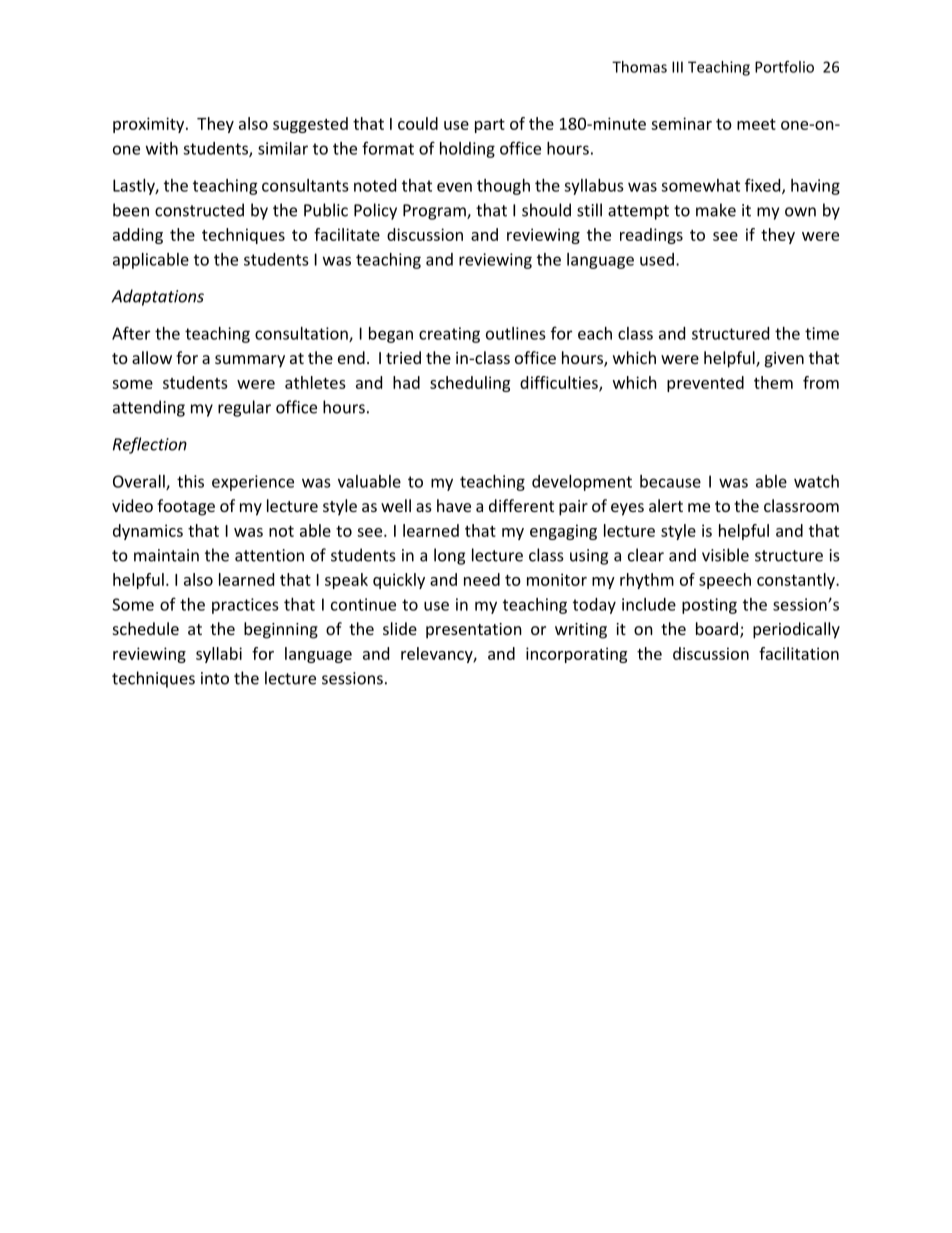 The width and height of the document is (952, 1233). I want to click on summary, so click(250, 361).
